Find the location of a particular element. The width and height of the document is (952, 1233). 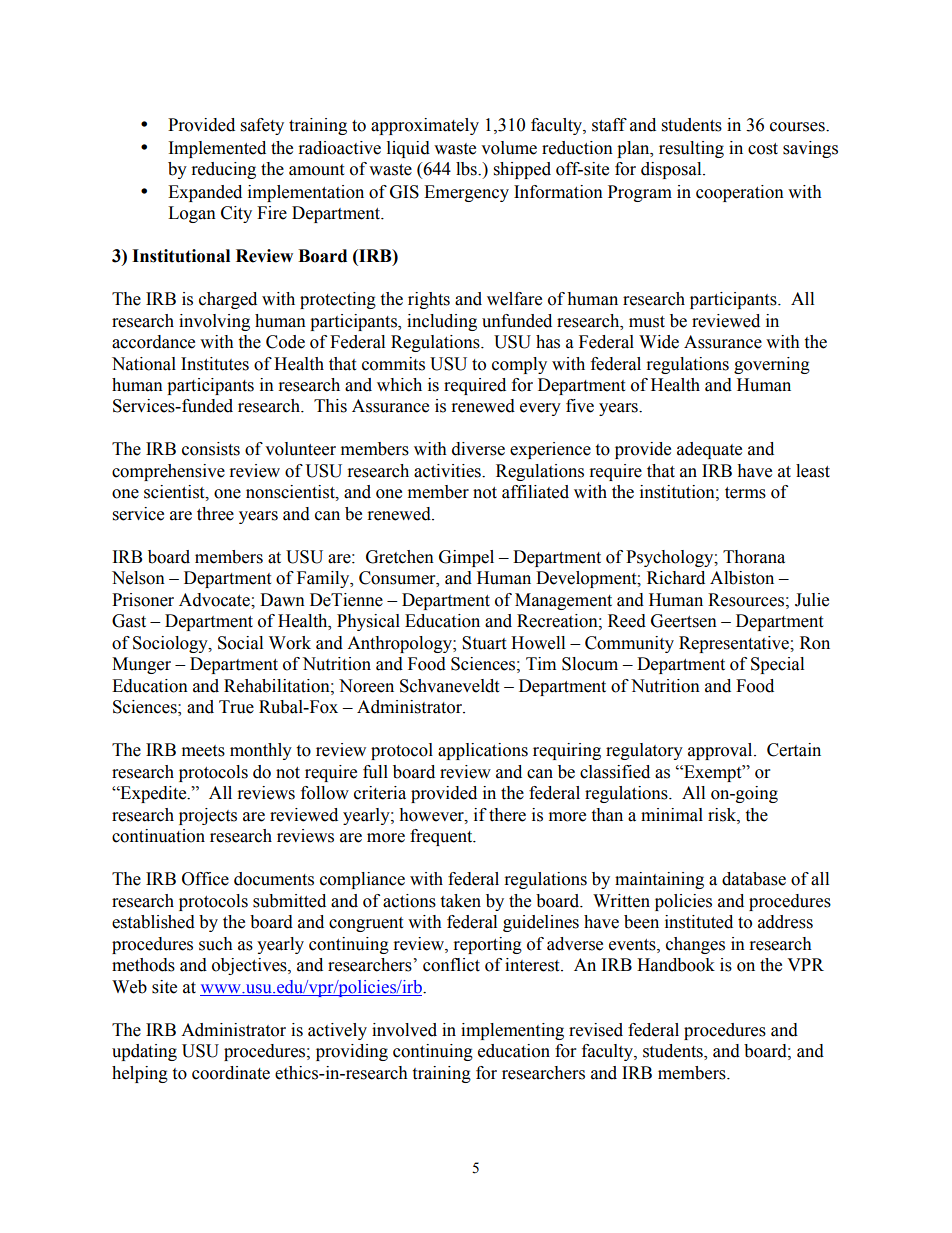

consists is located at coordinates (211, 449).
